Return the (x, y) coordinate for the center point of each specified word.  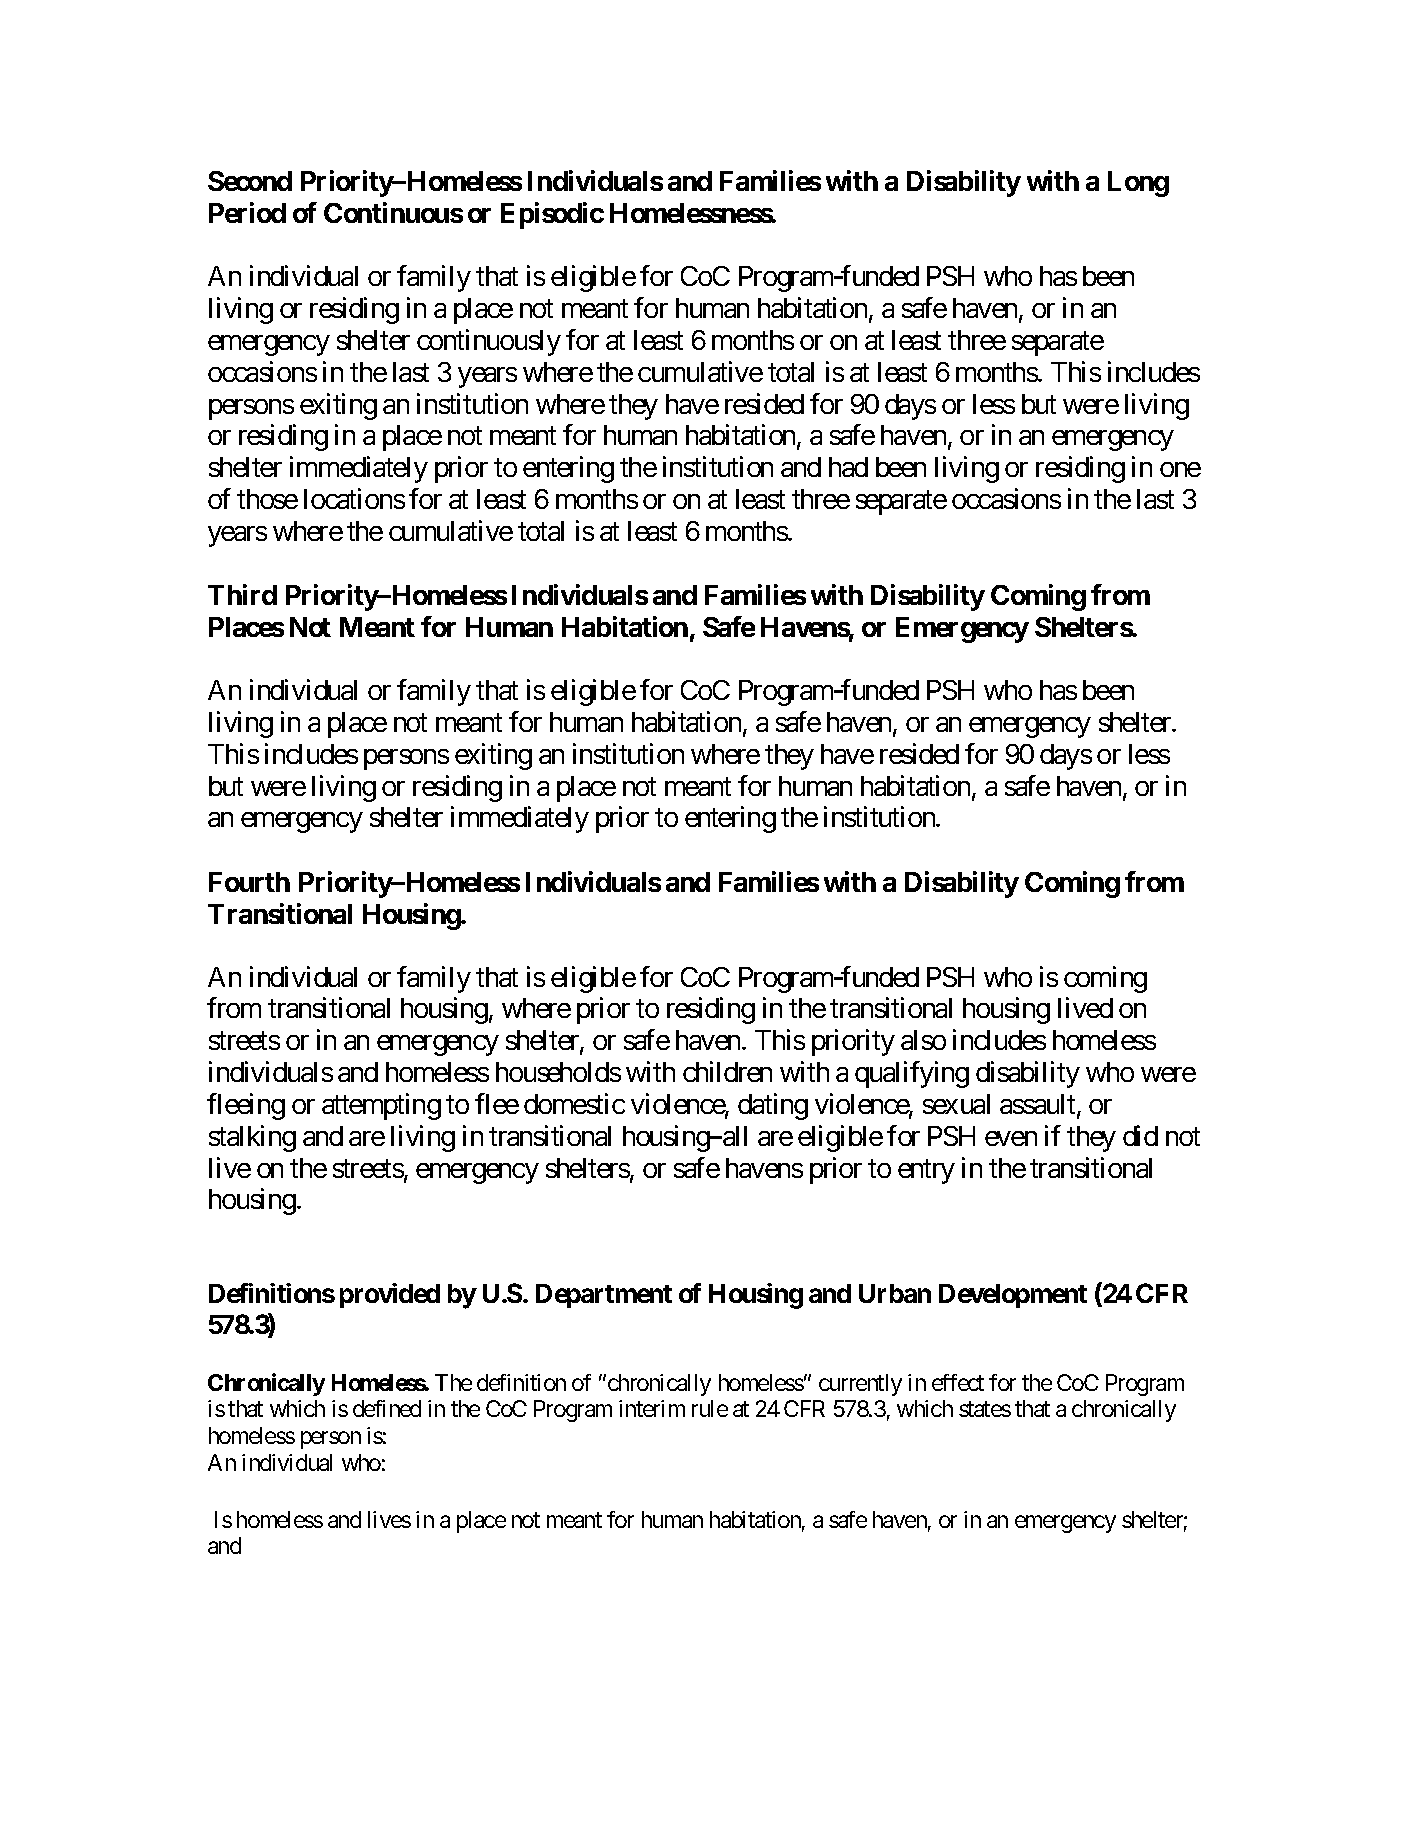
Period (247, 212)
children (727, 1071)
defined (387, 1408)
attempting (381, 1106)
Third (242, 594)
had (848, 467)
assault (1039, 1105)
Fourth (249, 882)
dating (773, 1106)
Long (1138, 184)
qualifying (912, 1074)
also (923, 1040)
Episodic (552, 215)
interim (652, 1408)
